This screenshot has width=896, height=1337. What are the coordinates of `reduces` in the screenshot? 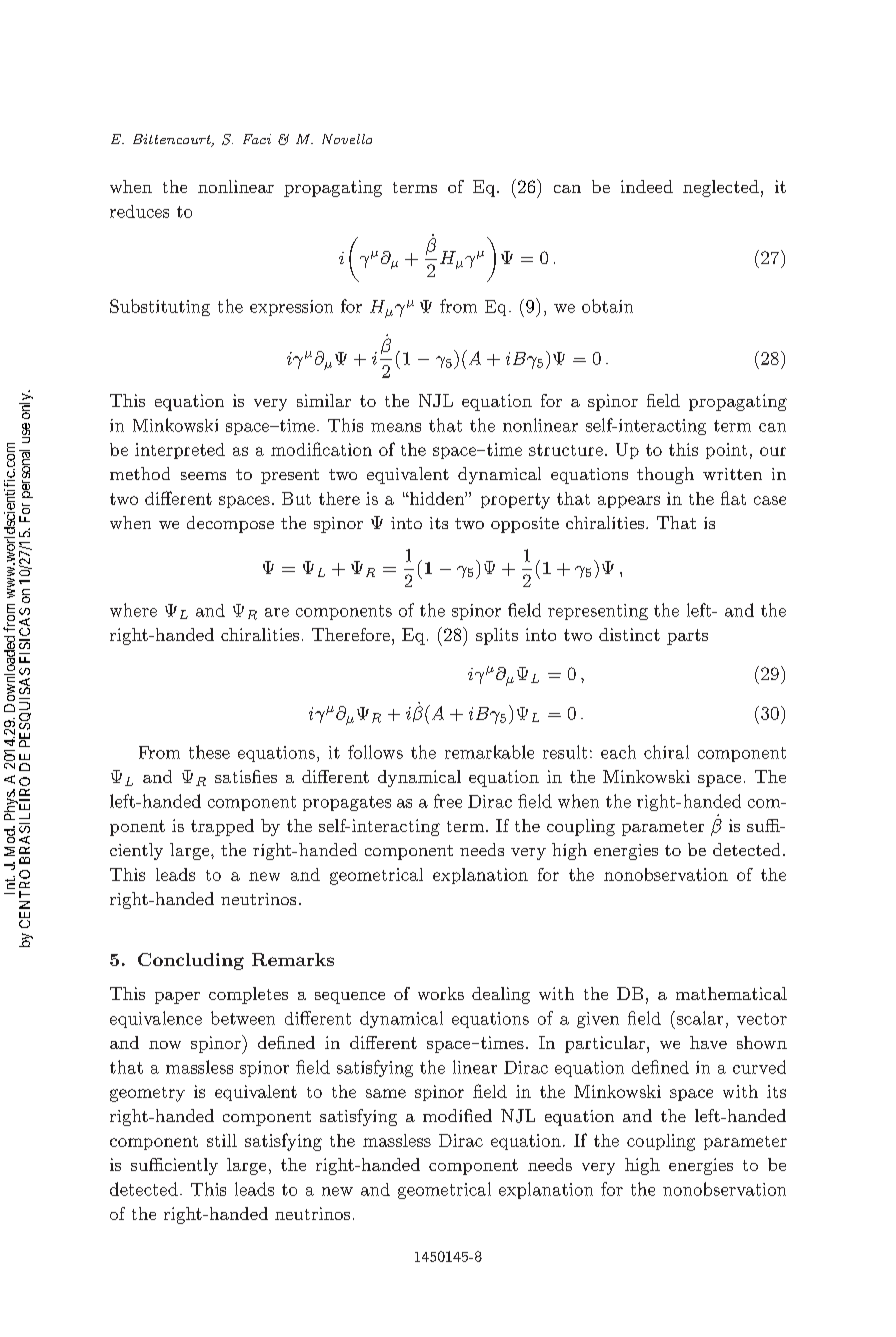 It's located at (139, 211).
